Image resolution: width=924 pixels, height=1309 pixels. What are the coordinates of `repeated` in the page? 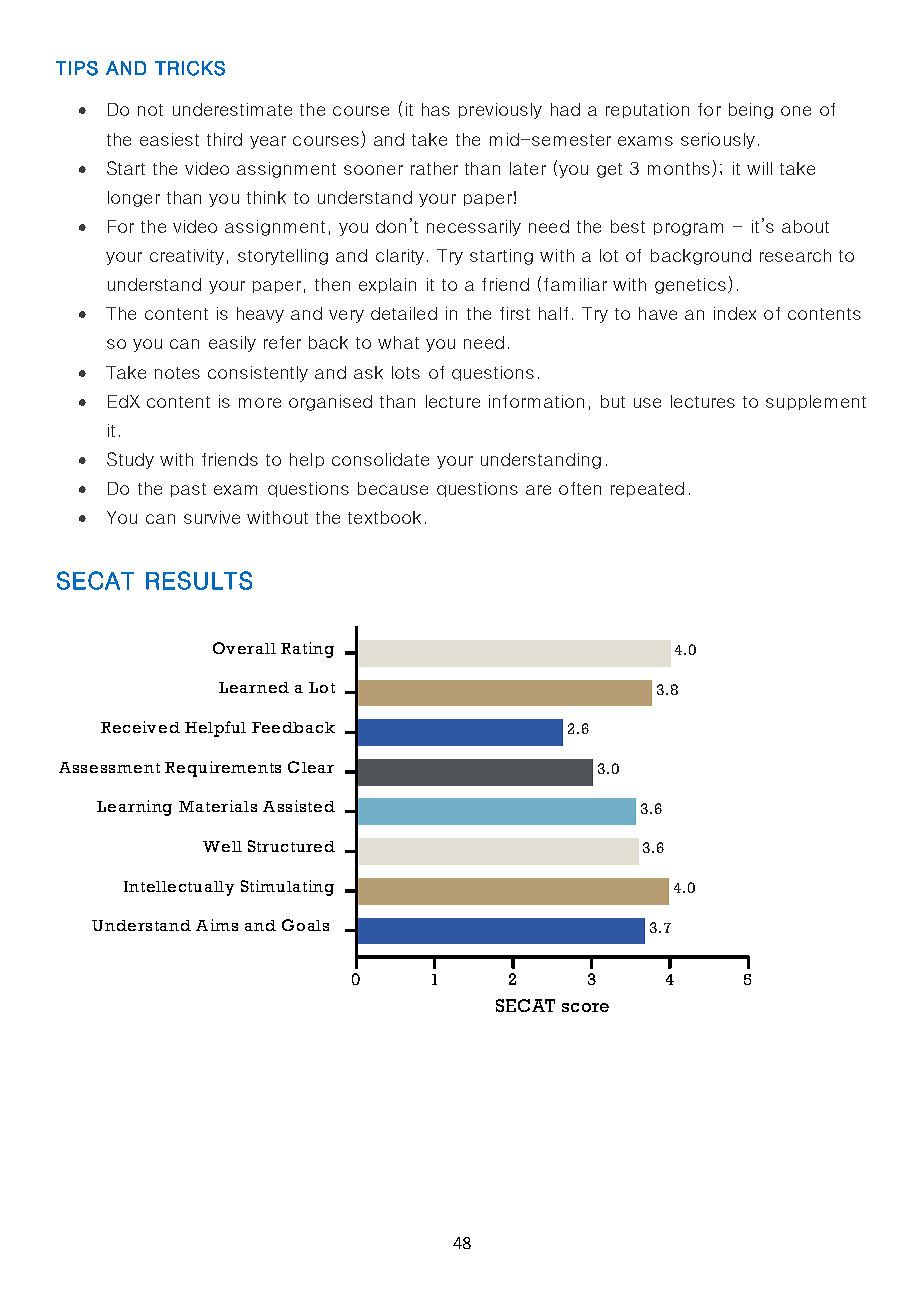 It's located at (647, 489).
